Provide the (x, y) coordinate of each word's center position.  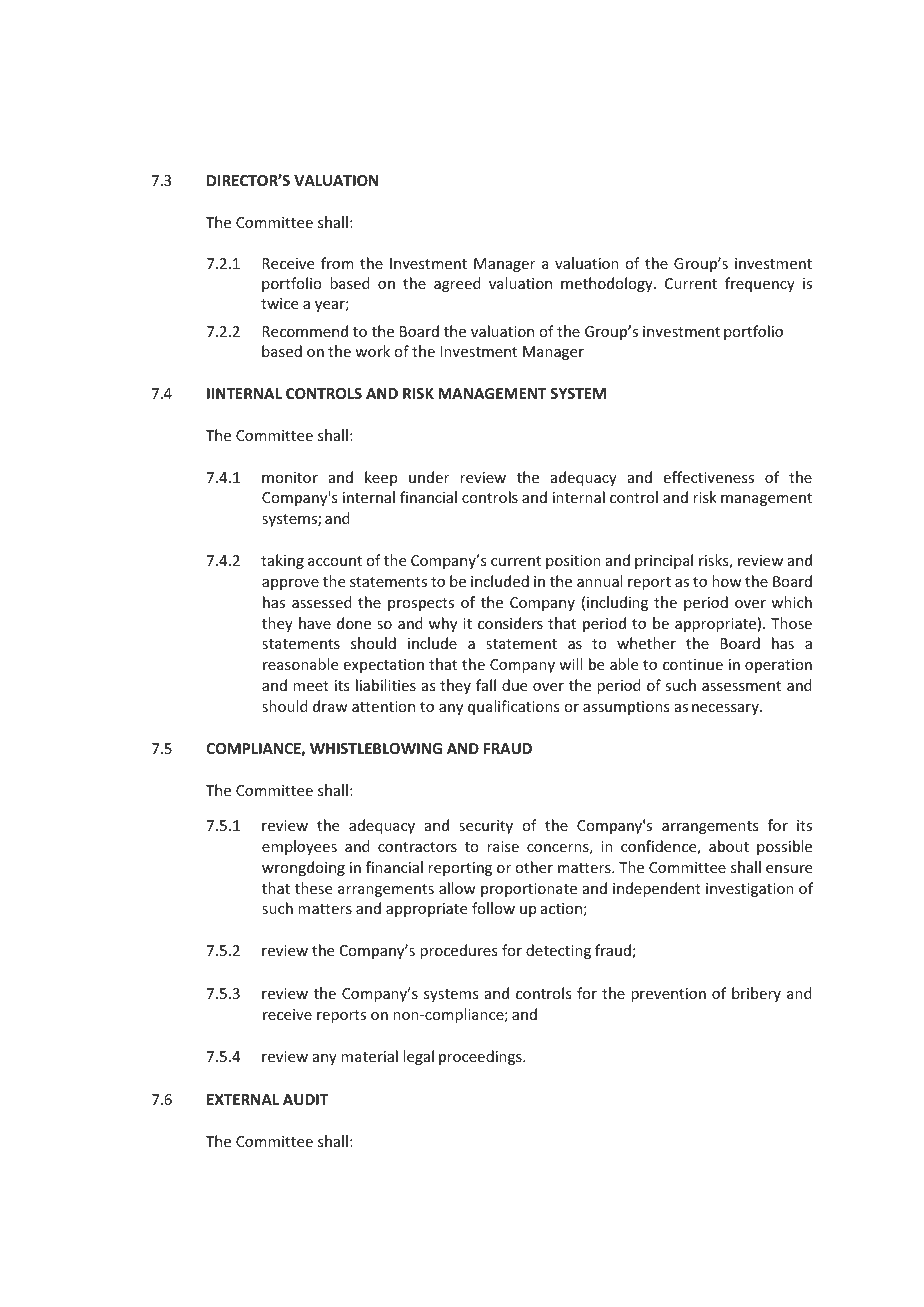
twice (279, 303)
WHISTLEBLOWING (376, 748)
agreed (457, 284)
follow (493, 908)
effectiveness (708, 477)
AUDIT (305, 1099)
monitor (290, 477)
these (313, 888)
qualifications (513, 707)
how (727, 581)
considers (510, 623)
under (429, 477)
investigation (750, 890)
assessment (741, 686)
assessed (322, 602)
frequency (760, 284)
